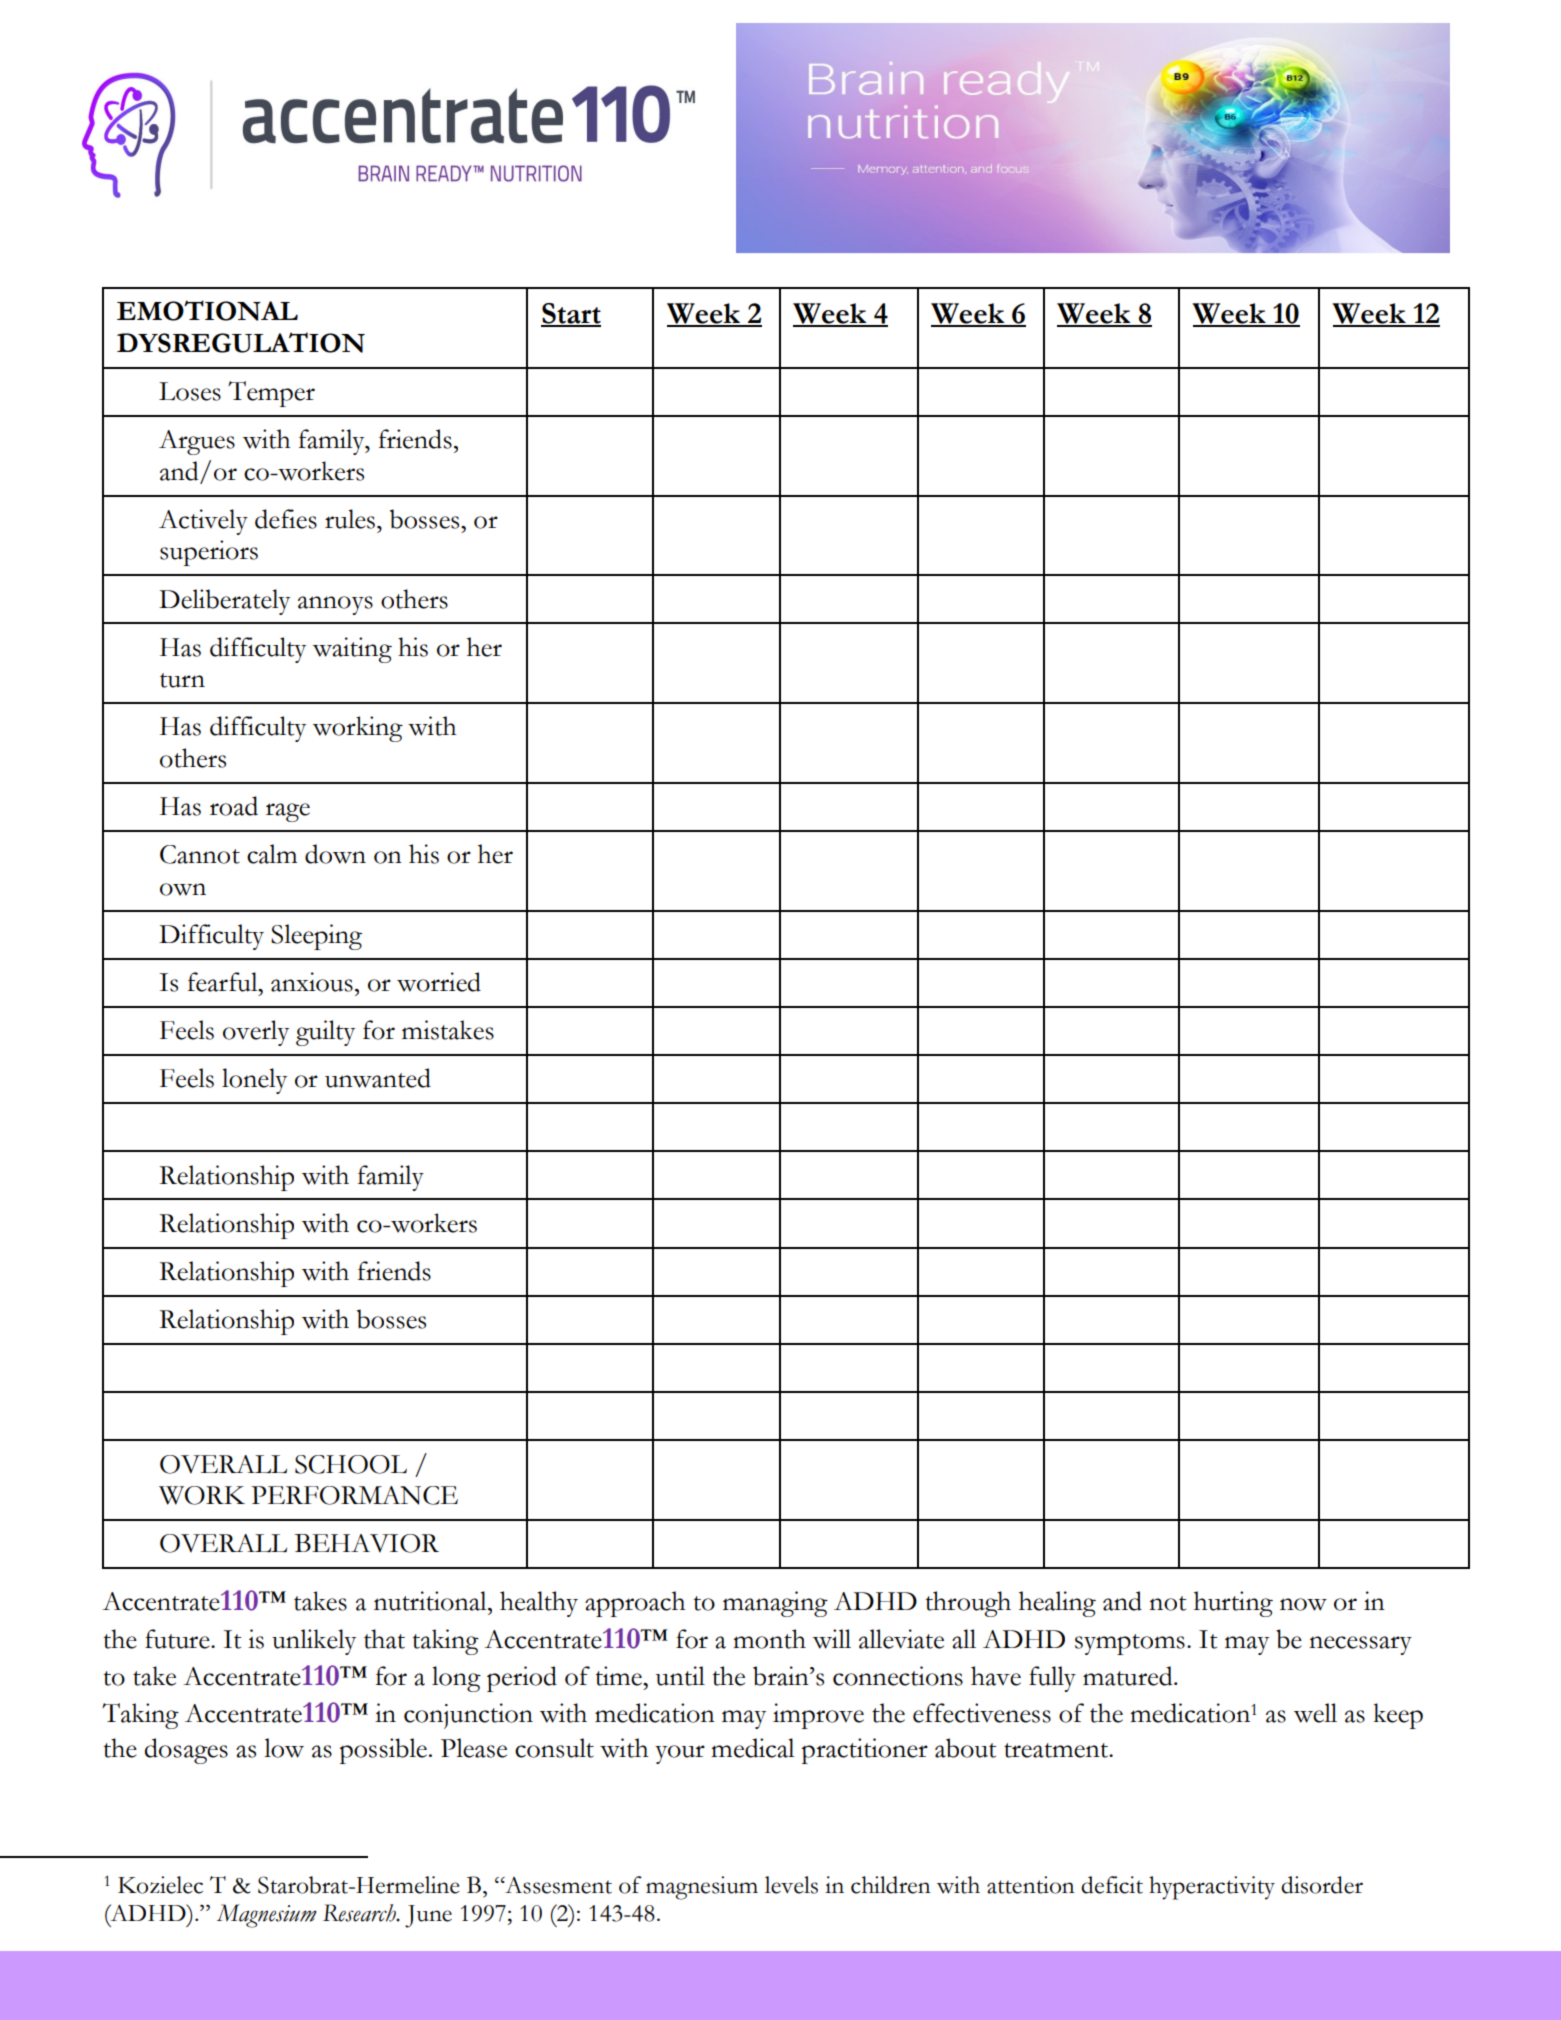  I want to click on Temper, so click(271, 394).
